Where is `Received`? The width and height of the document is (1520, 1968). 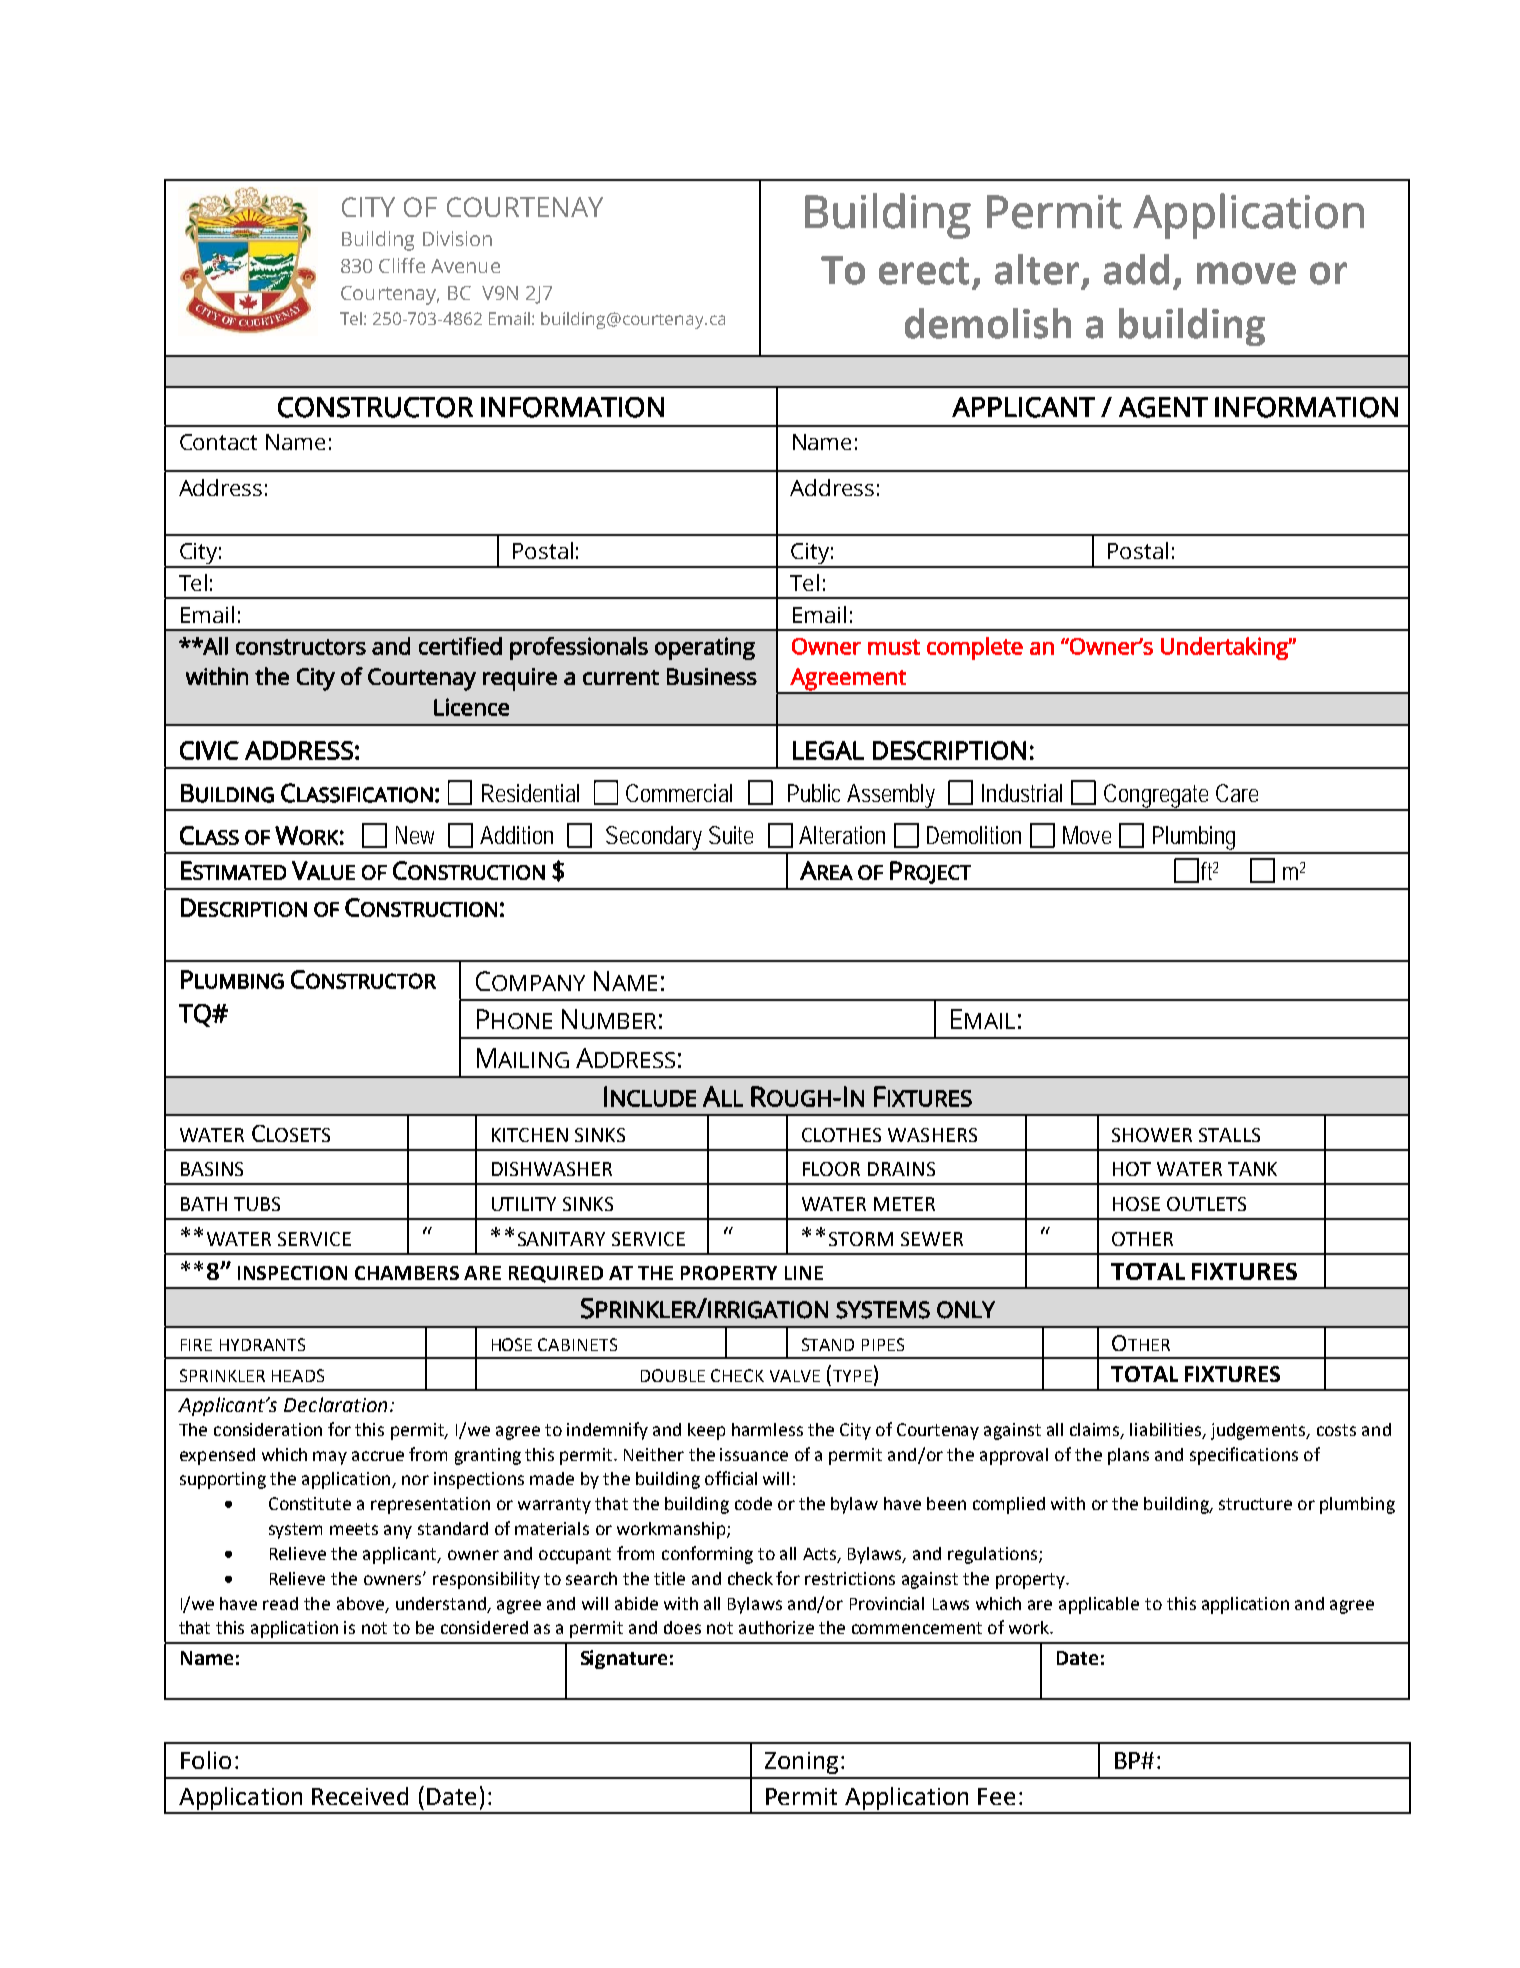 Received is located at coordinates (360, 1796).
